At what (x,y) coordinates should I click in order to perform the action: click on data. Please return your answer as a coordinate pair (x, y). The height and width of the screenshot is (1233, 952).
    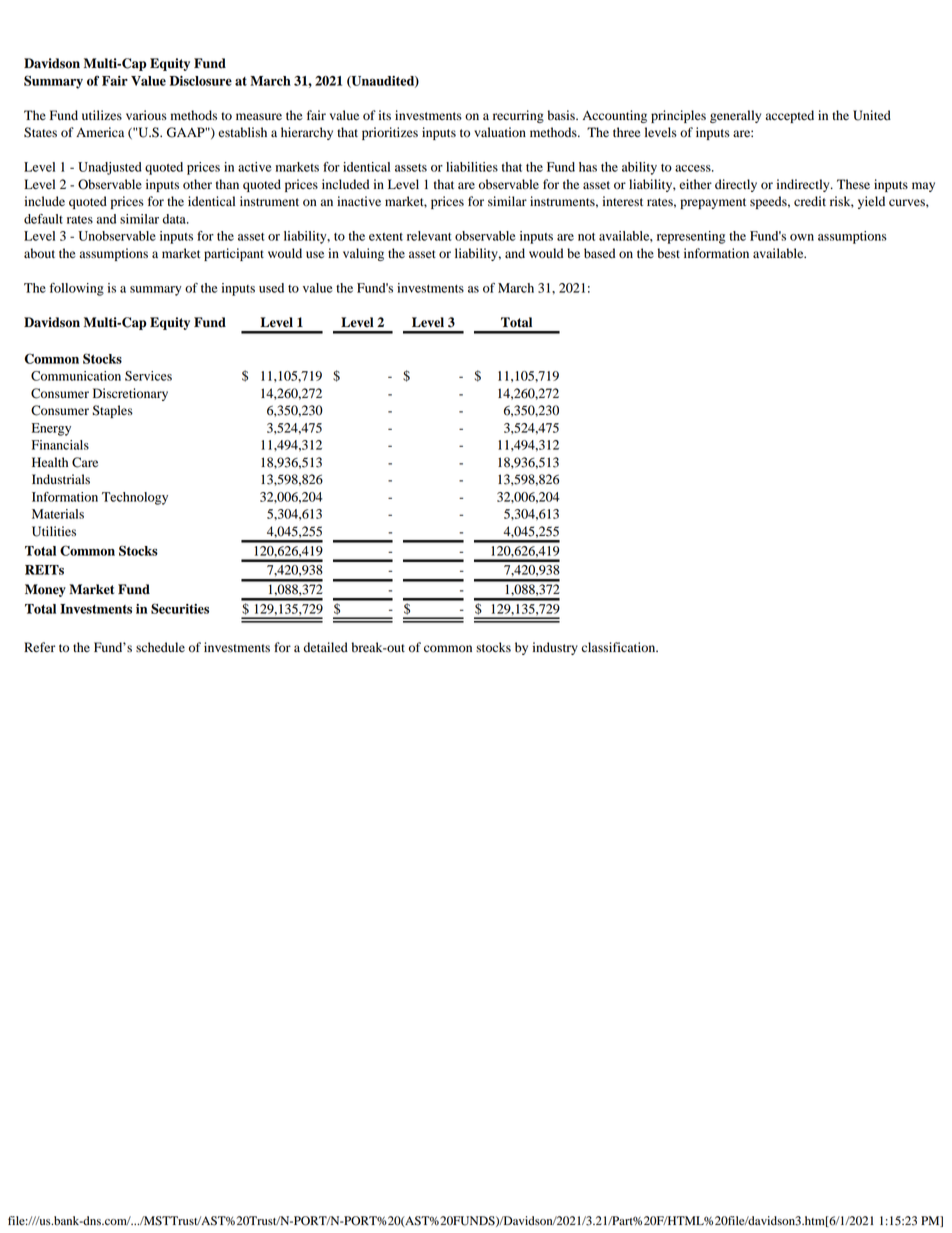
    Looking at the image, I should click on (175, 219).
